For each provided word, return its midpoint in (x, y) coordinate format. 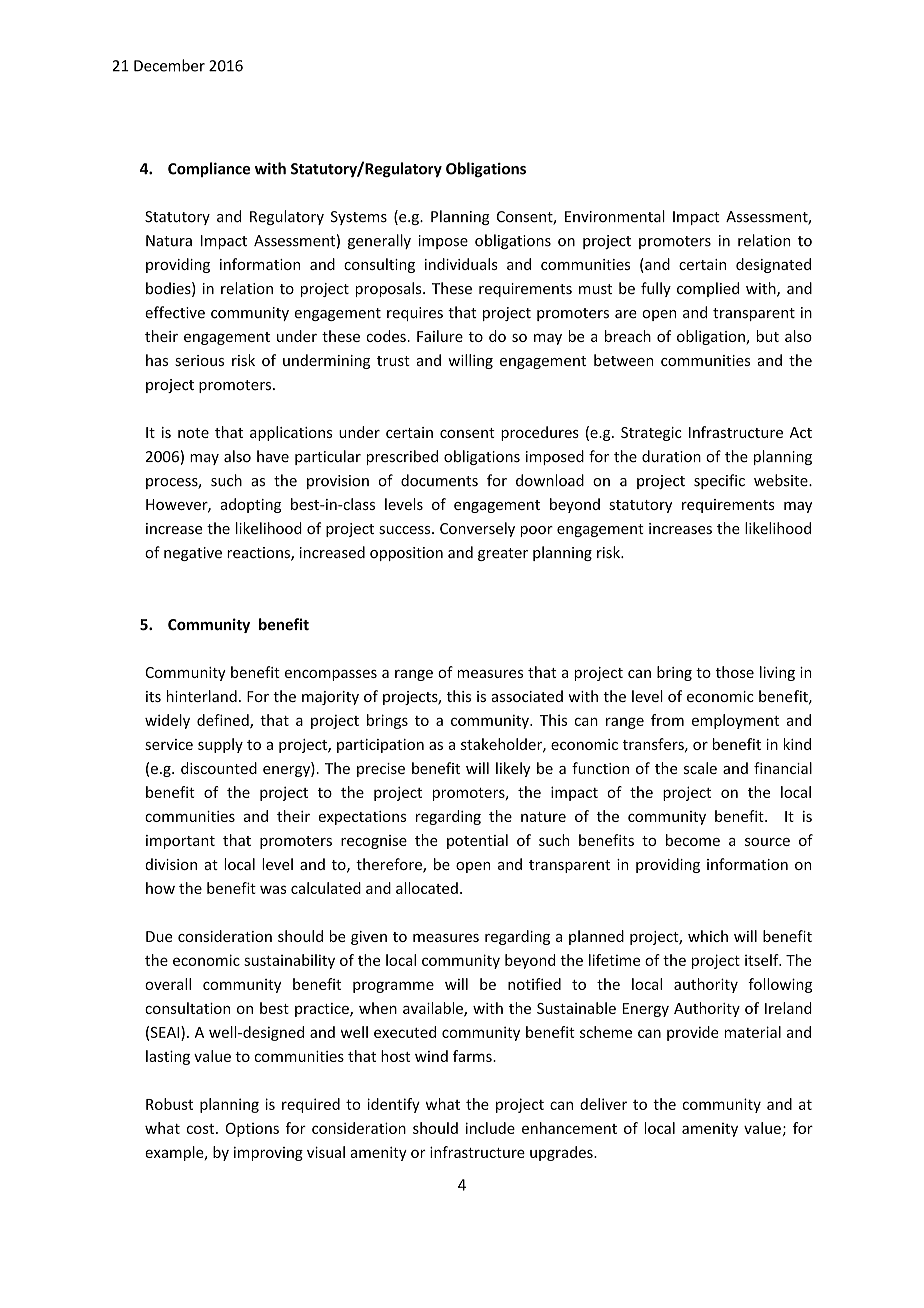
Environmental (615, 216)
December (169, 65)
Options (252, 1130)
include (490, 1128)
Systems (359, 218)
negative (193, 554)
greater (503, 554)
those (734, 672)
